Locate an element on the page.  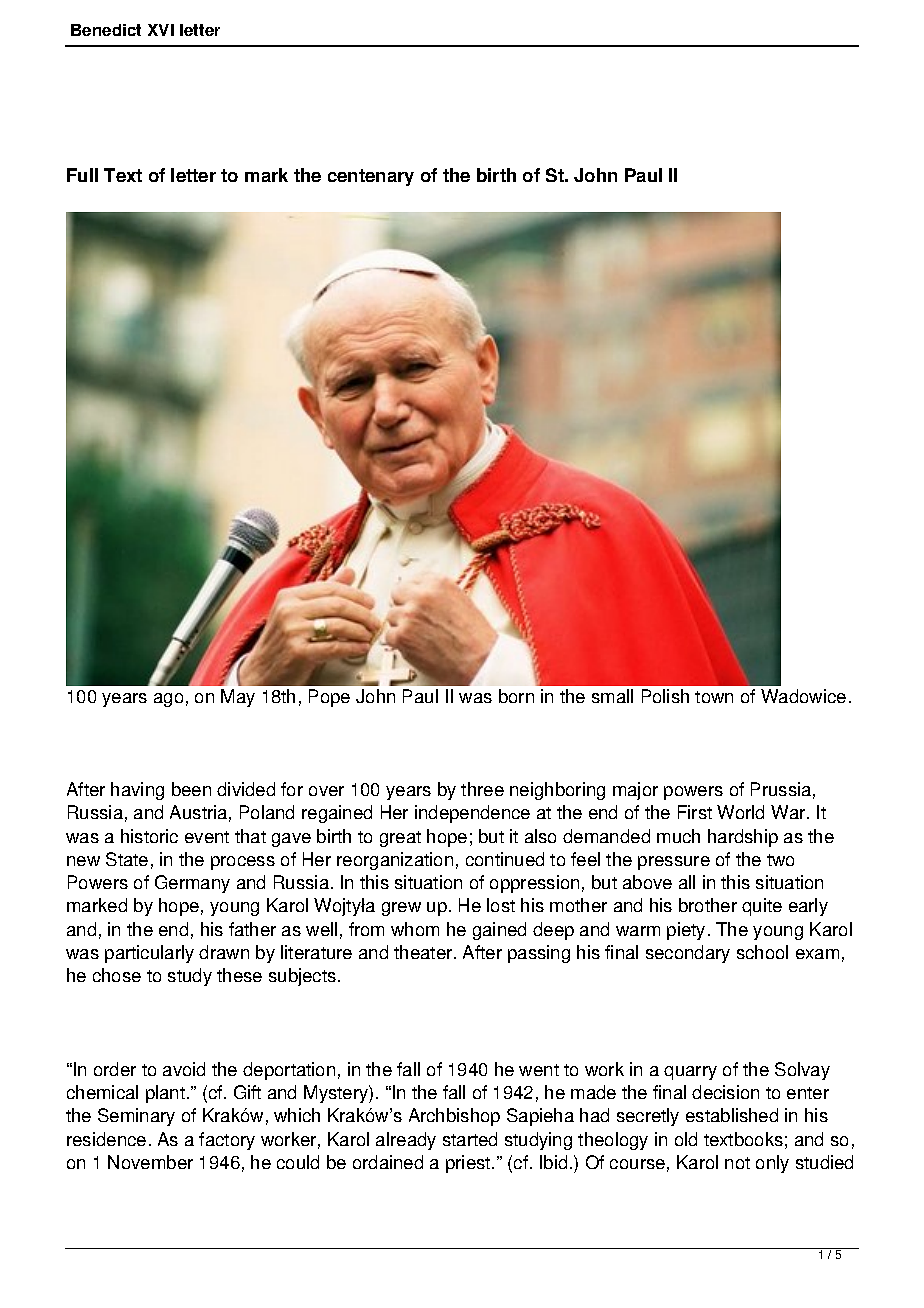
centenary is located at coordinates (371, 177).
